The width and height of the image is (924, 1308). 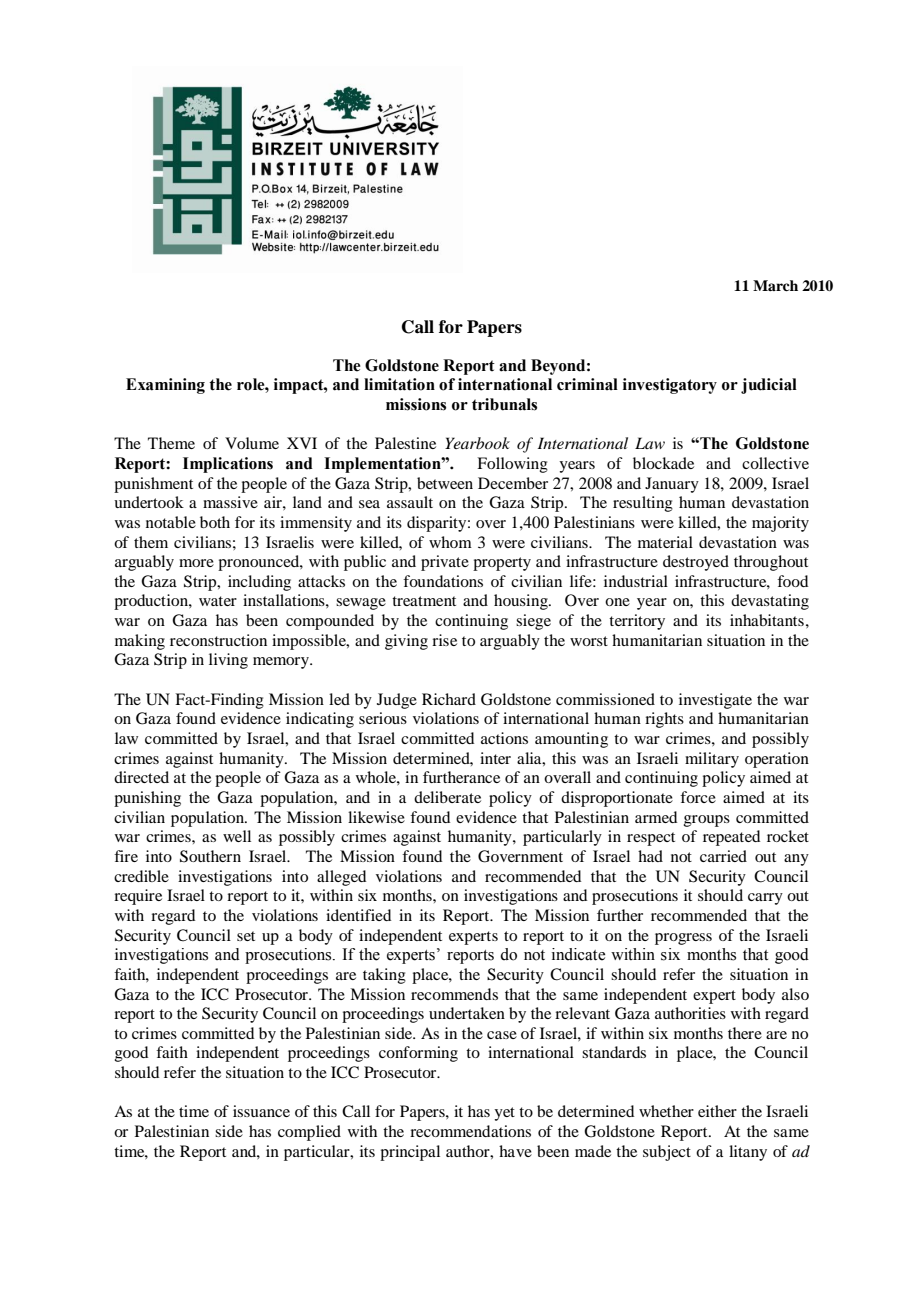 I want to click on destroyed, so click(x=696, y=563).
